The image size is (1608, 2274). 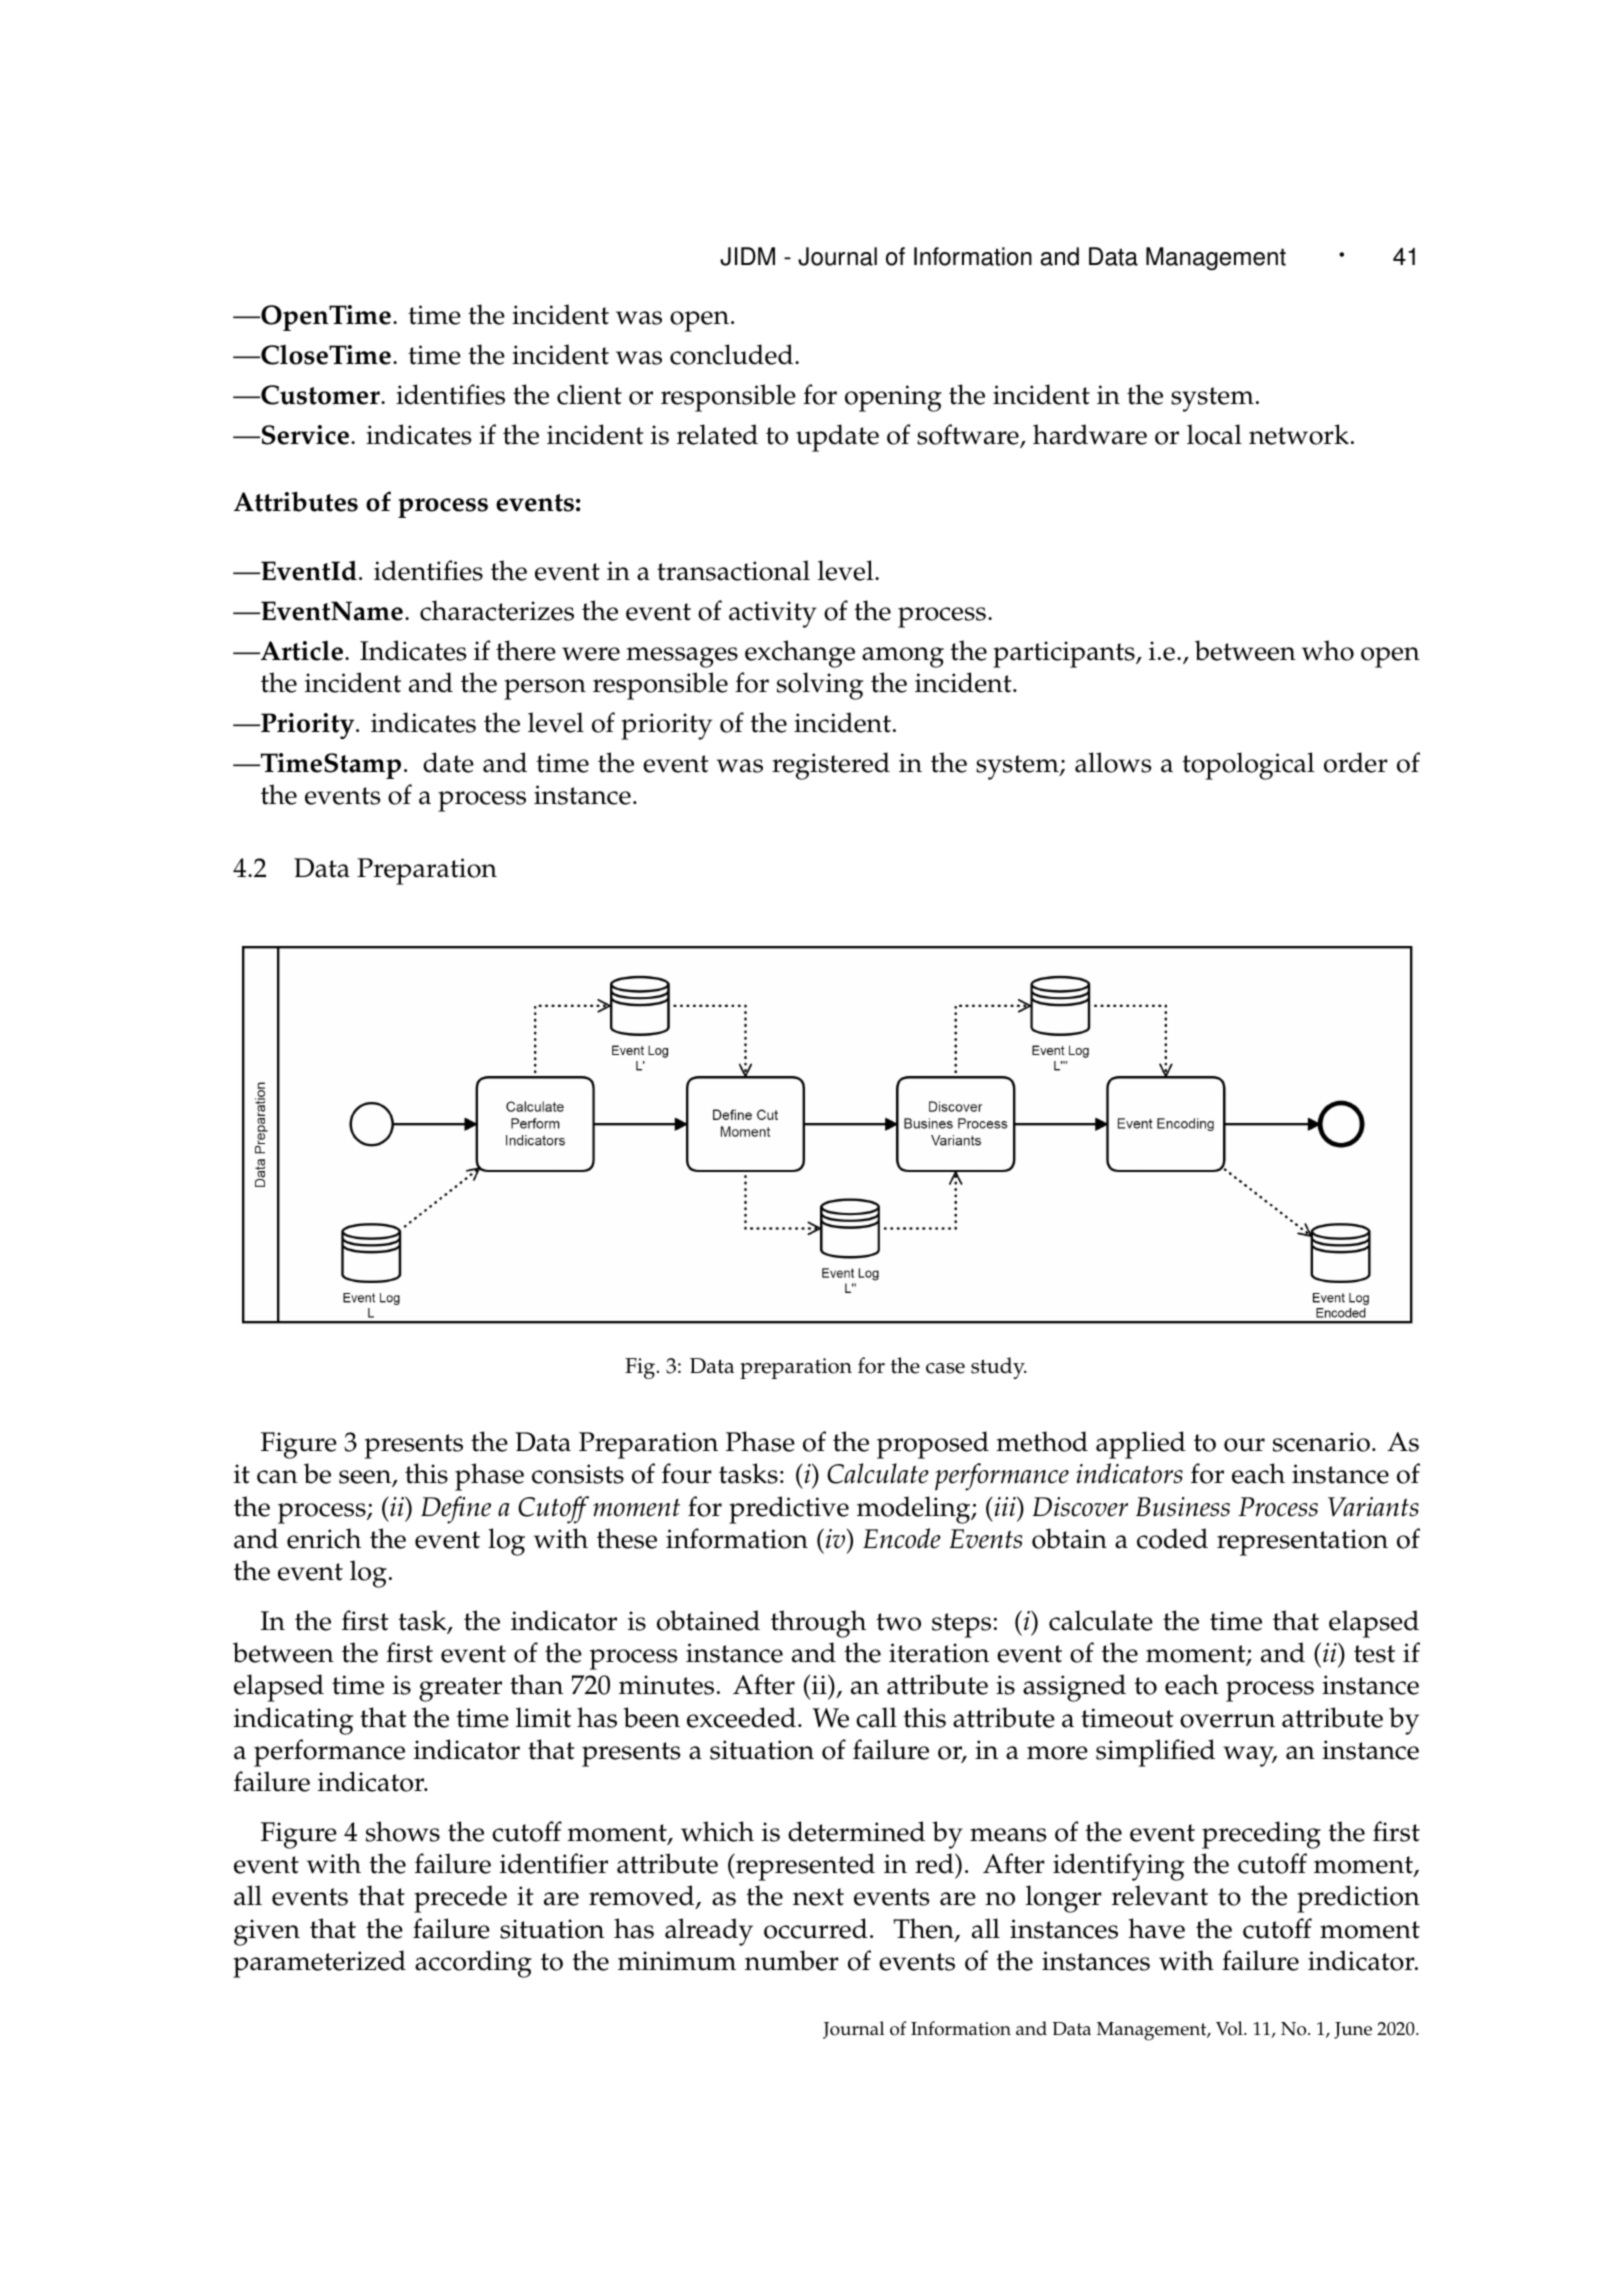 I want to click on scenario, so click(x=1321, y=1442).
